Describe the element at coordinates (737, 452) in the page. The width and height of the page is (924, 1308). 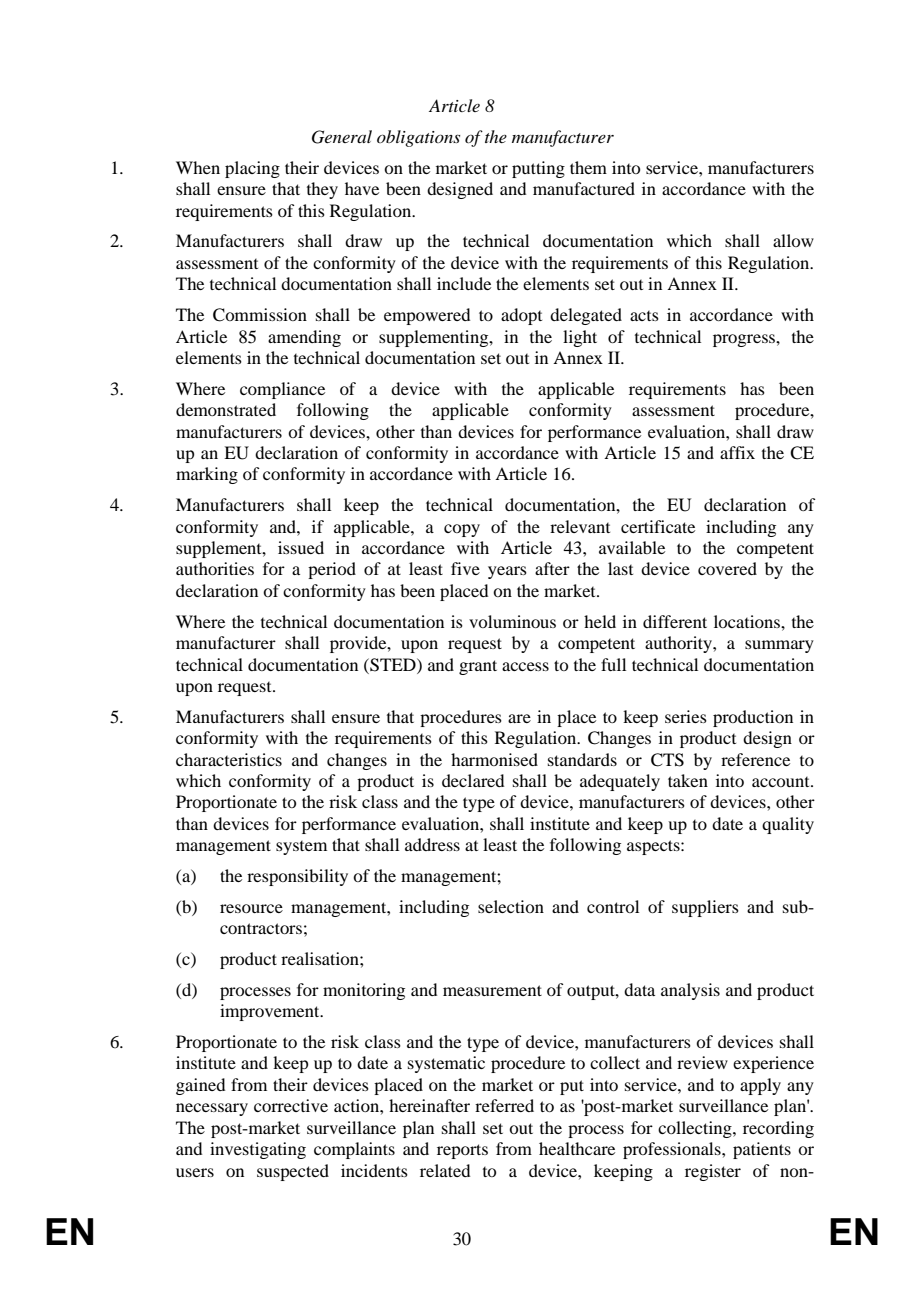
I see `affix` at that location.
